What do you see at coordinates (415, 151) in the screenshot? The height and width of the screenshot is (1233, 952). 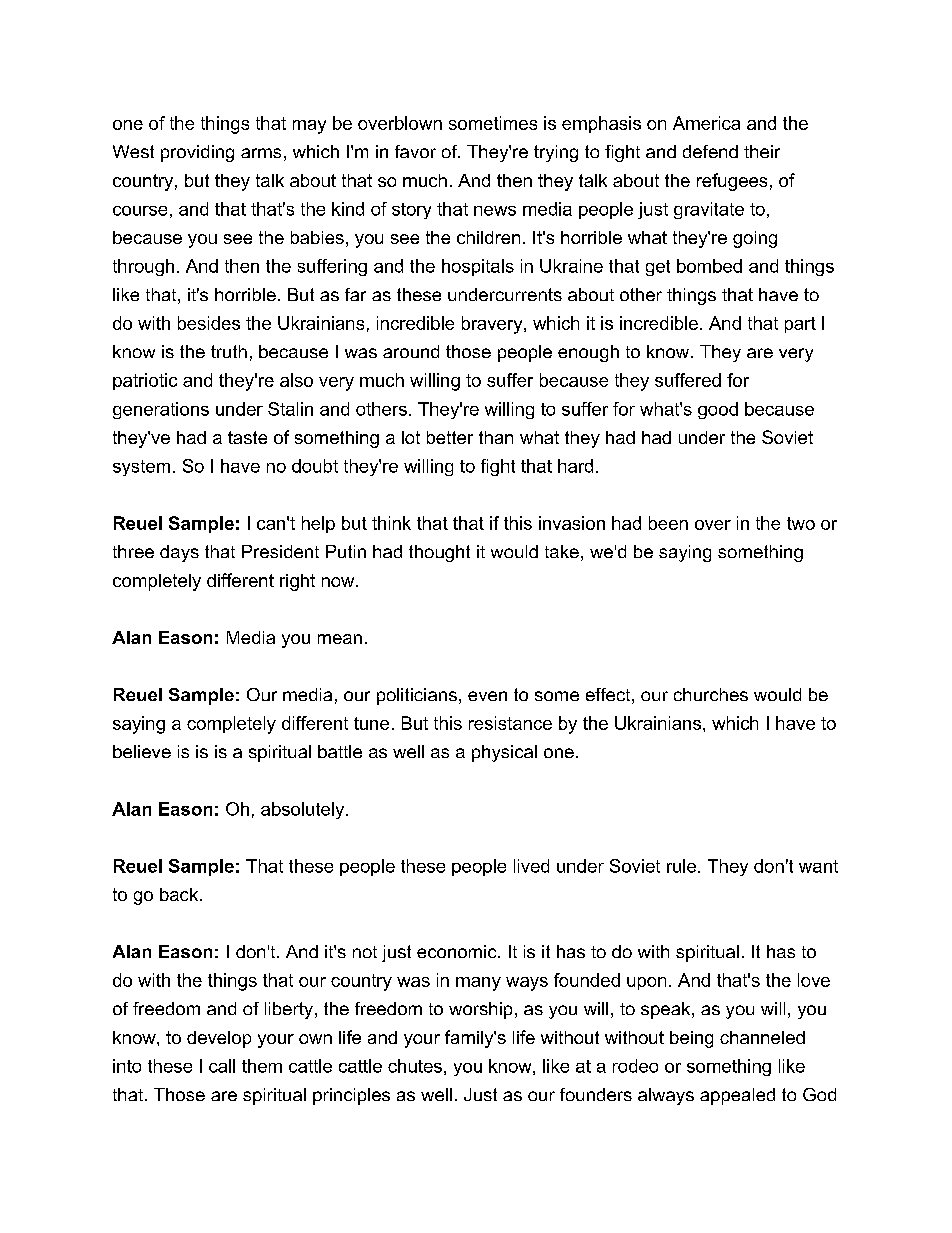 I see `favor` at bounding box center [415, 151].
